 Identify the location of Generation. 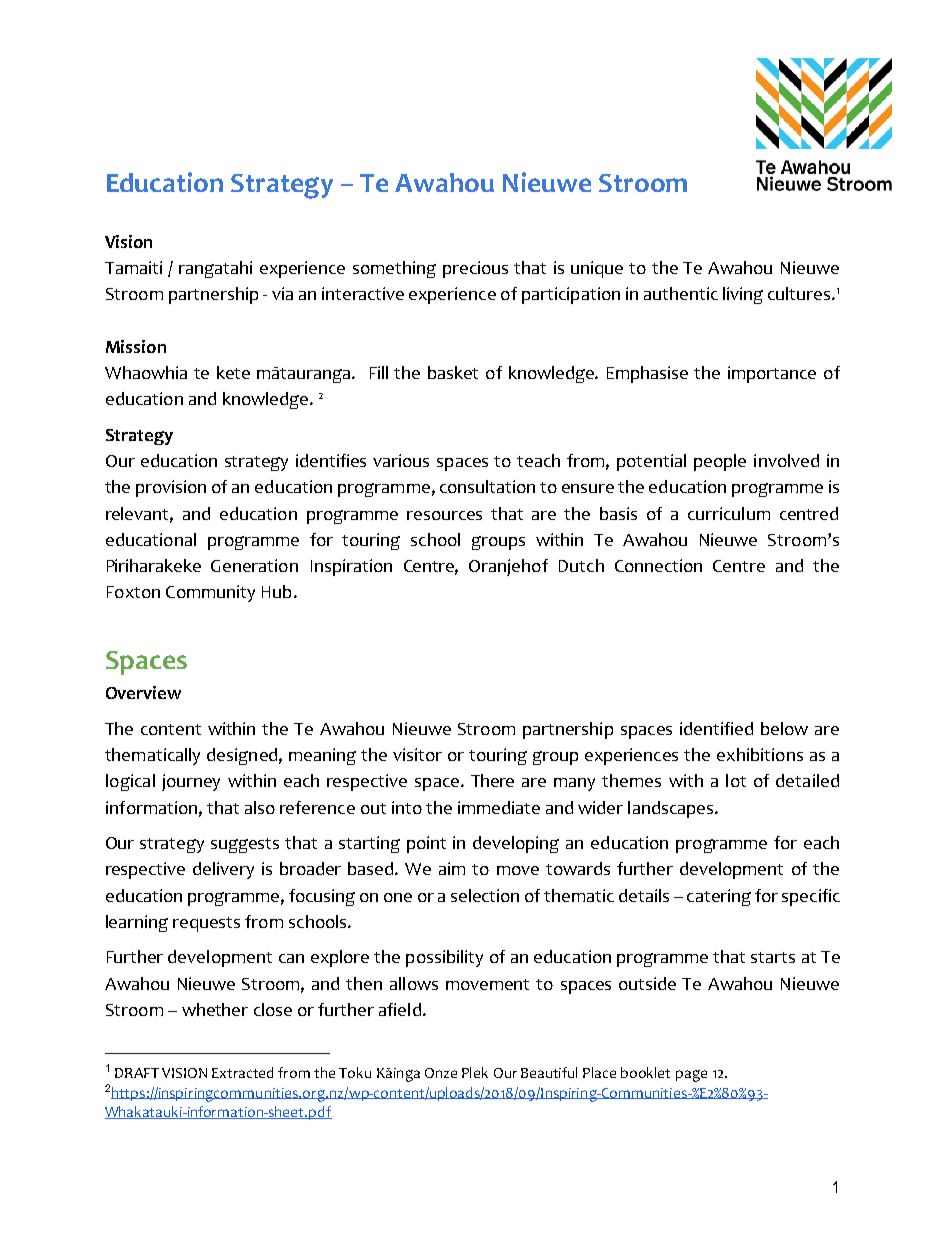
(254, 565).
